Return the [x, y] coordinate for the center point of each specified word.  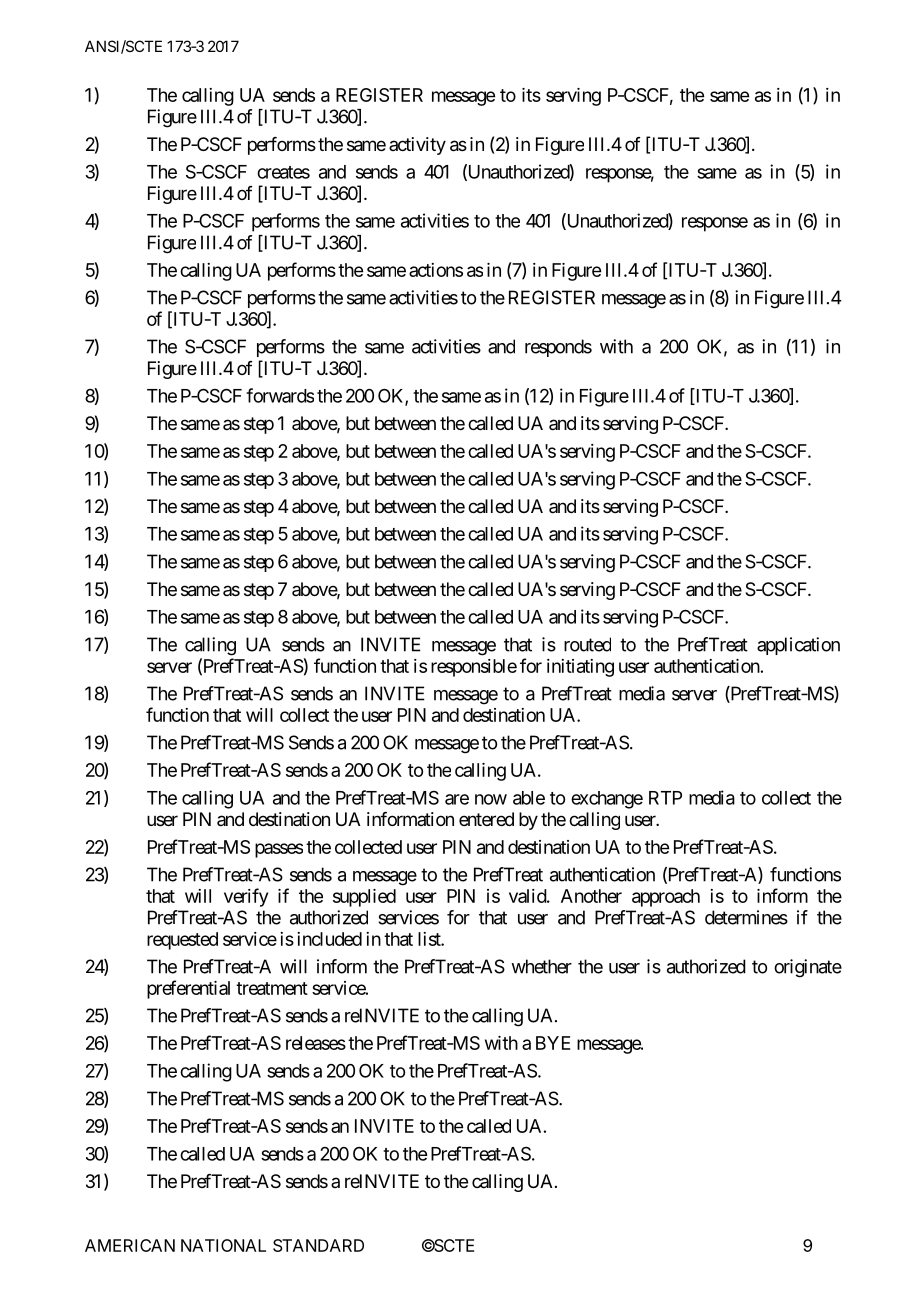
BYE [553, 1043]
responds [558, 348]
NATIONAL [223, 1245]
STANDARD [318, 1245]
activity [417, 146]
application [798, 646]
